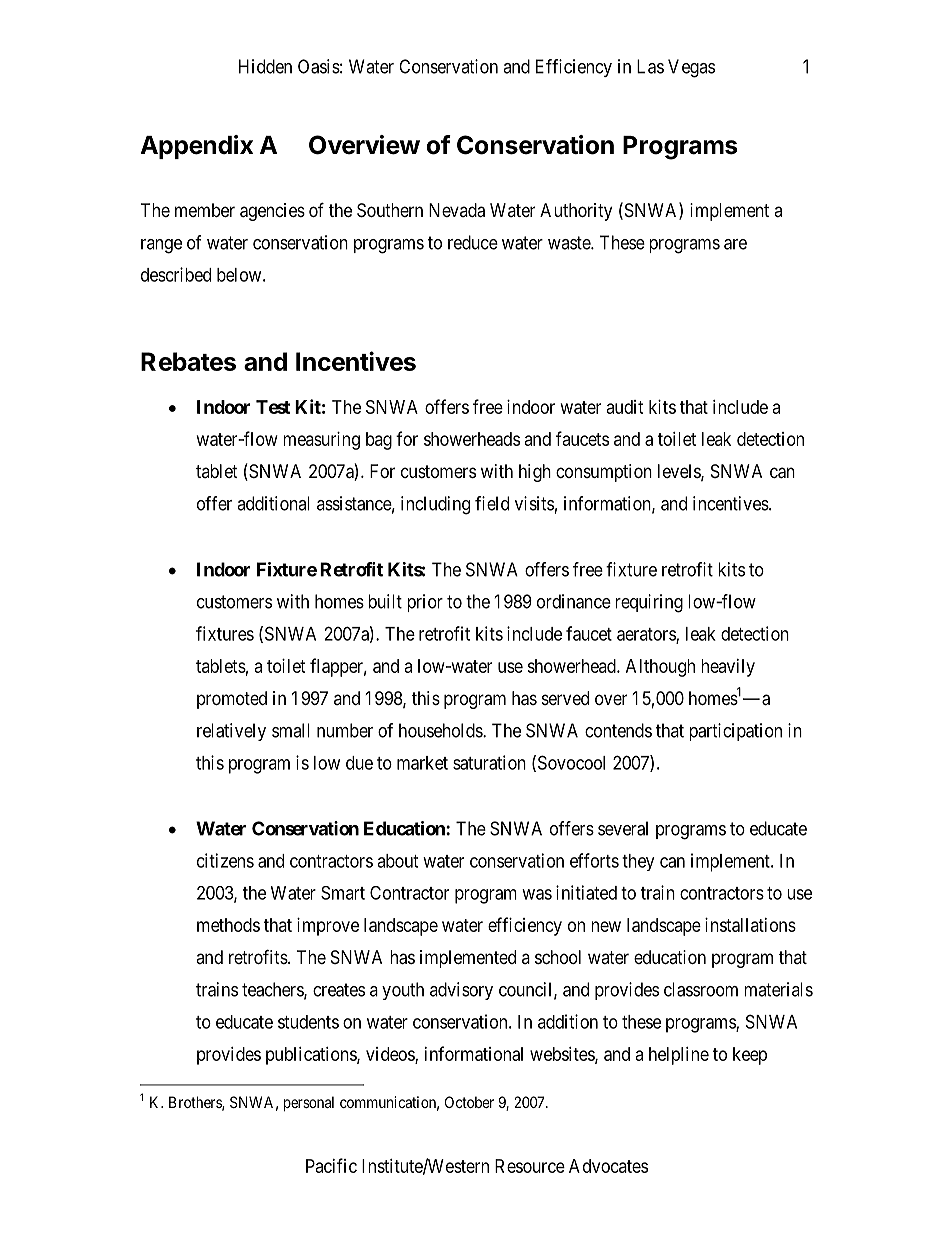 The width and height of the screenshot is (952, 1233). Describe the element at coordinates (225, 860) in the screenshot. I see `citizens` at that location.
